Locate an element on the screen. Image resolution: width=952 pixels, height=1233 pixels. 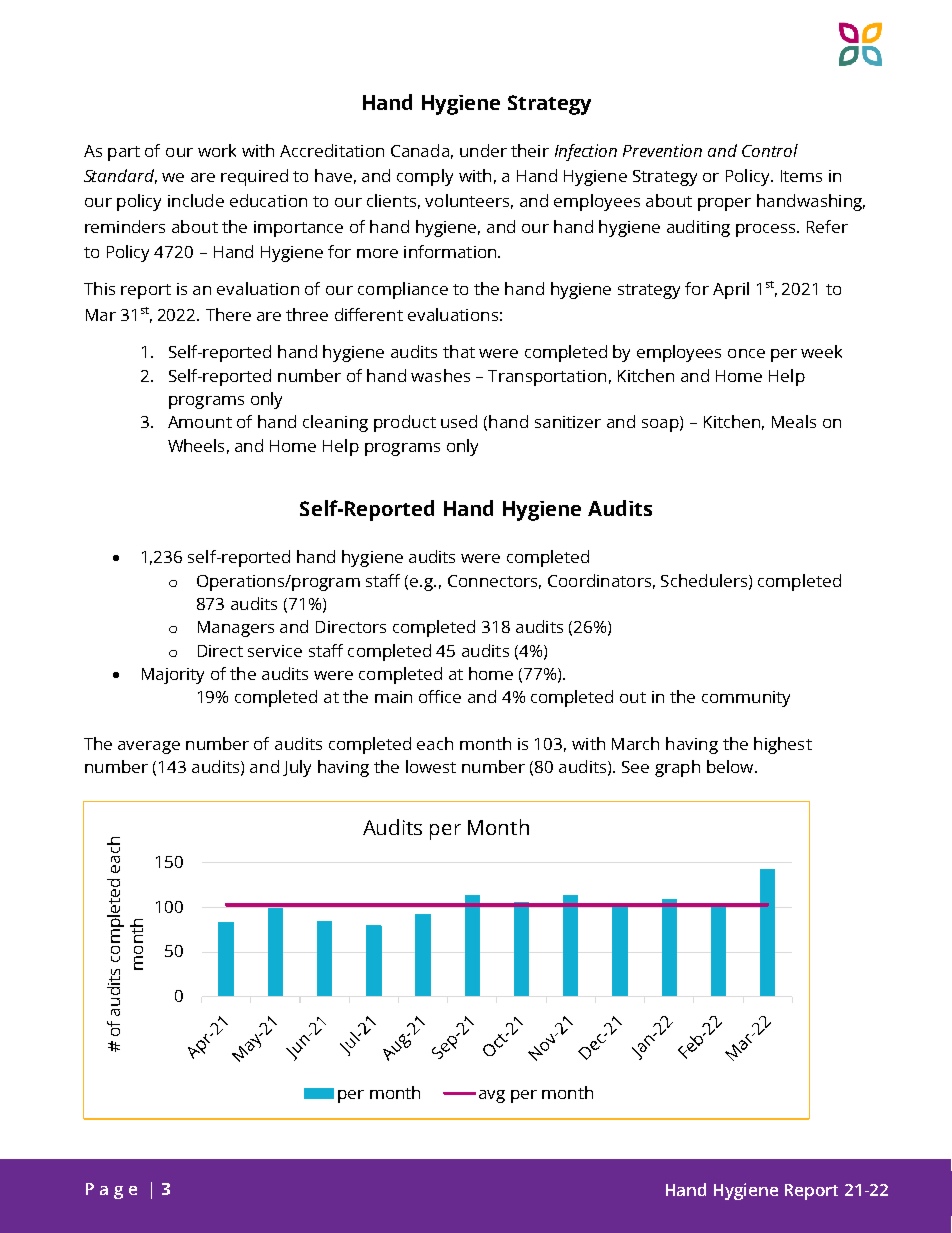
Schedulers is located at coordinates (705, 581).
